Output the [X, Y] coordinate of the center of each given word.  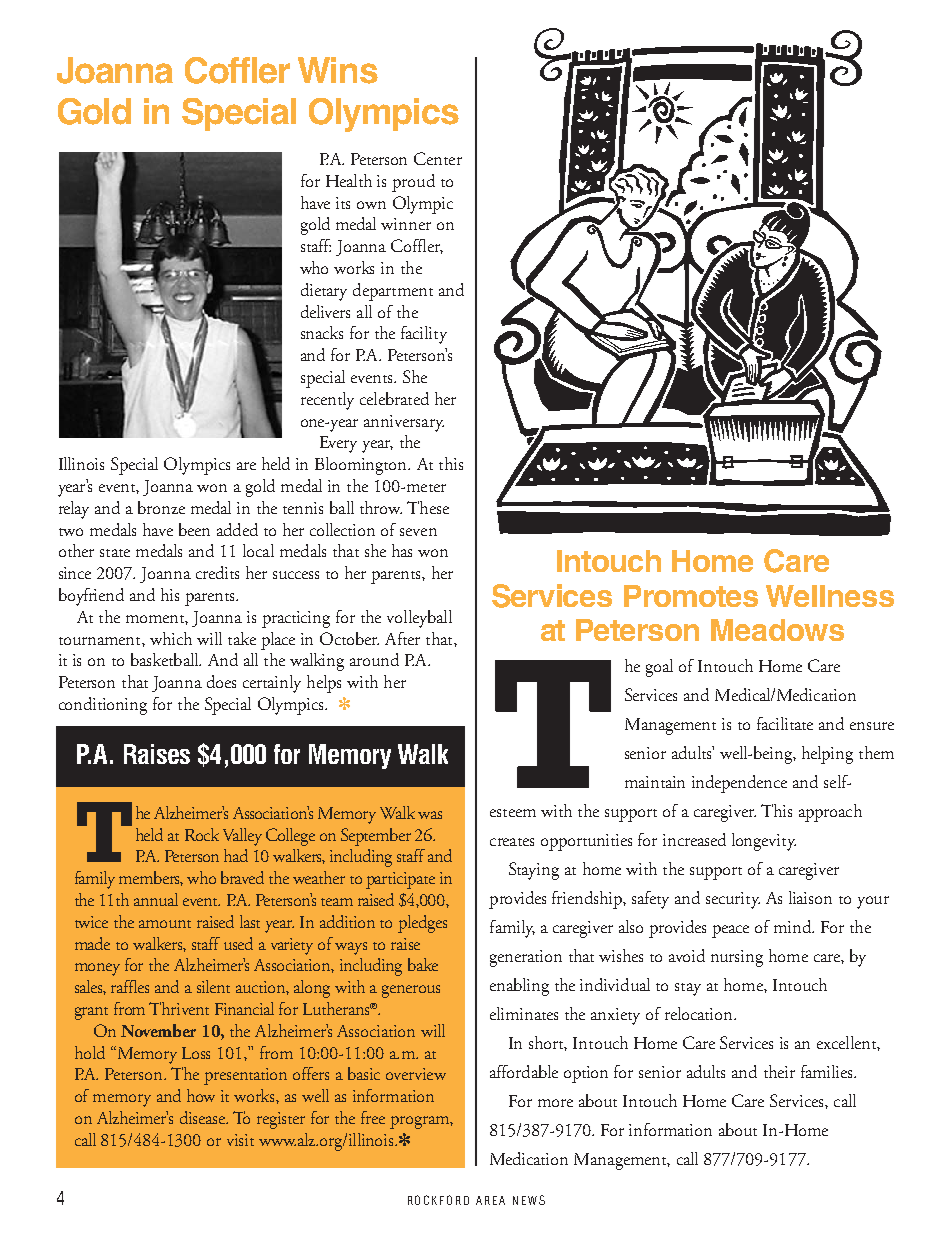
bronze [161, 507]
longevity [764, 842]
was [430, 815]
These [428, 507]
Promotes [691, 596]
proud [413, 183]
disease [204, 1117]
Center [438, 158]
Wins [338, 70]
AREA [490, 1200]
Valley [242, 837]
